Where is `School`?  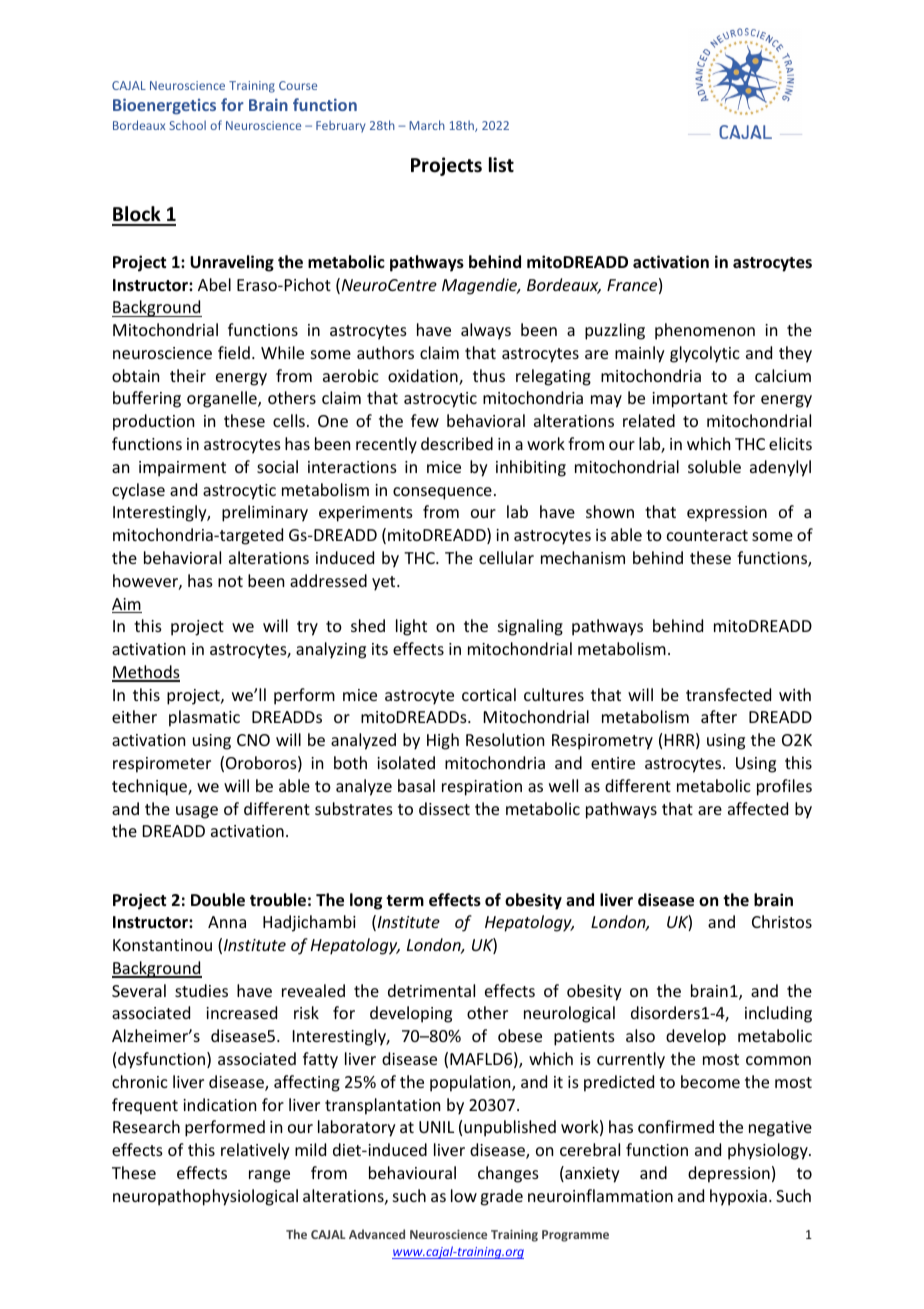 School is located at coordinates (188, 125).
